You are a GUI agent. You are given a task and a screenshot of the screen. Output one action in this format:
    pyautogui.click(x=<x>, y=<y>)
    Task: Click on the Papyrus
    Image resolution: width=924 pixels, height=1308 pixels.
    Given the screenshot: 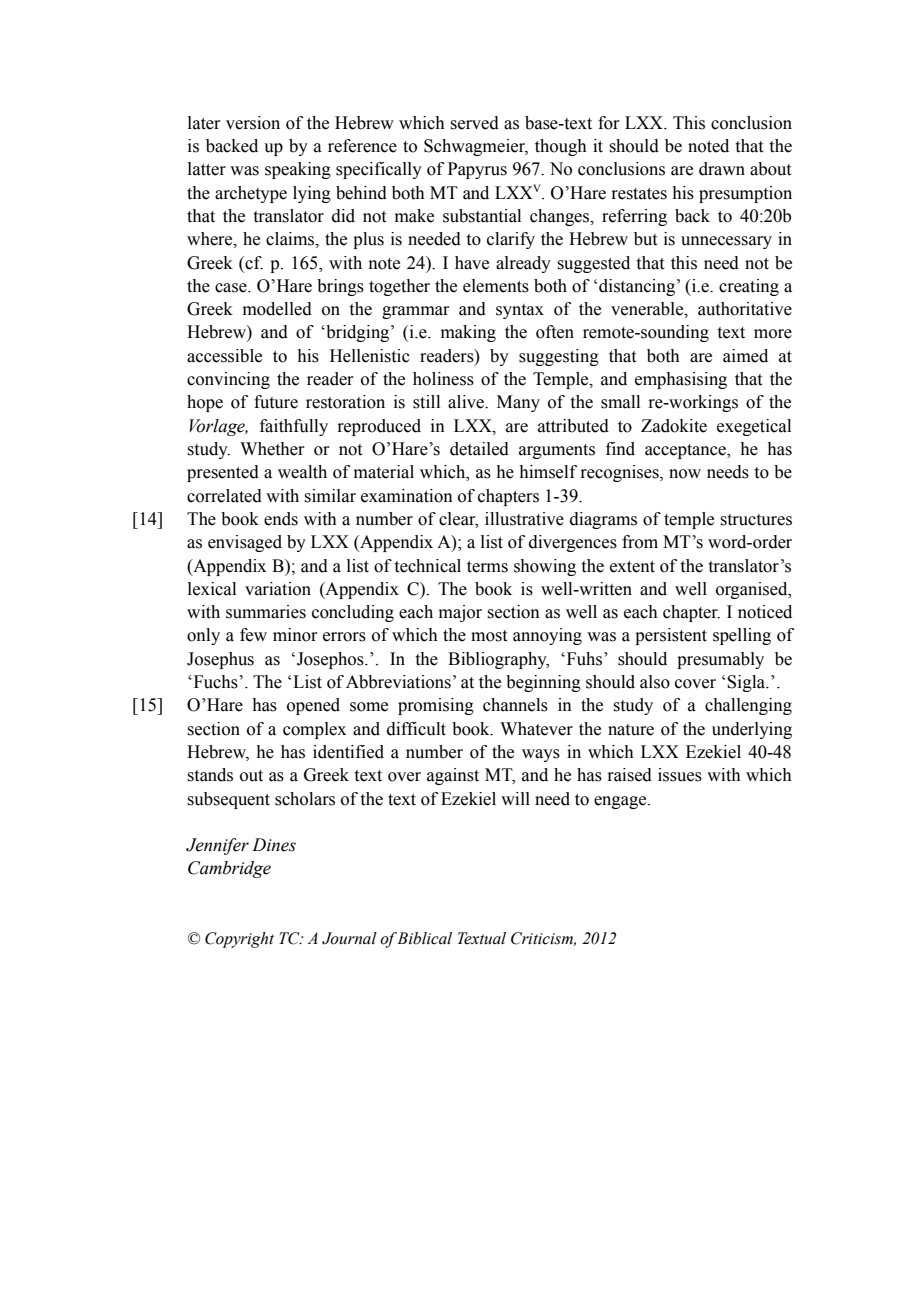 What is the action you would take?
    pyautogui.click(x=477, y=170)
